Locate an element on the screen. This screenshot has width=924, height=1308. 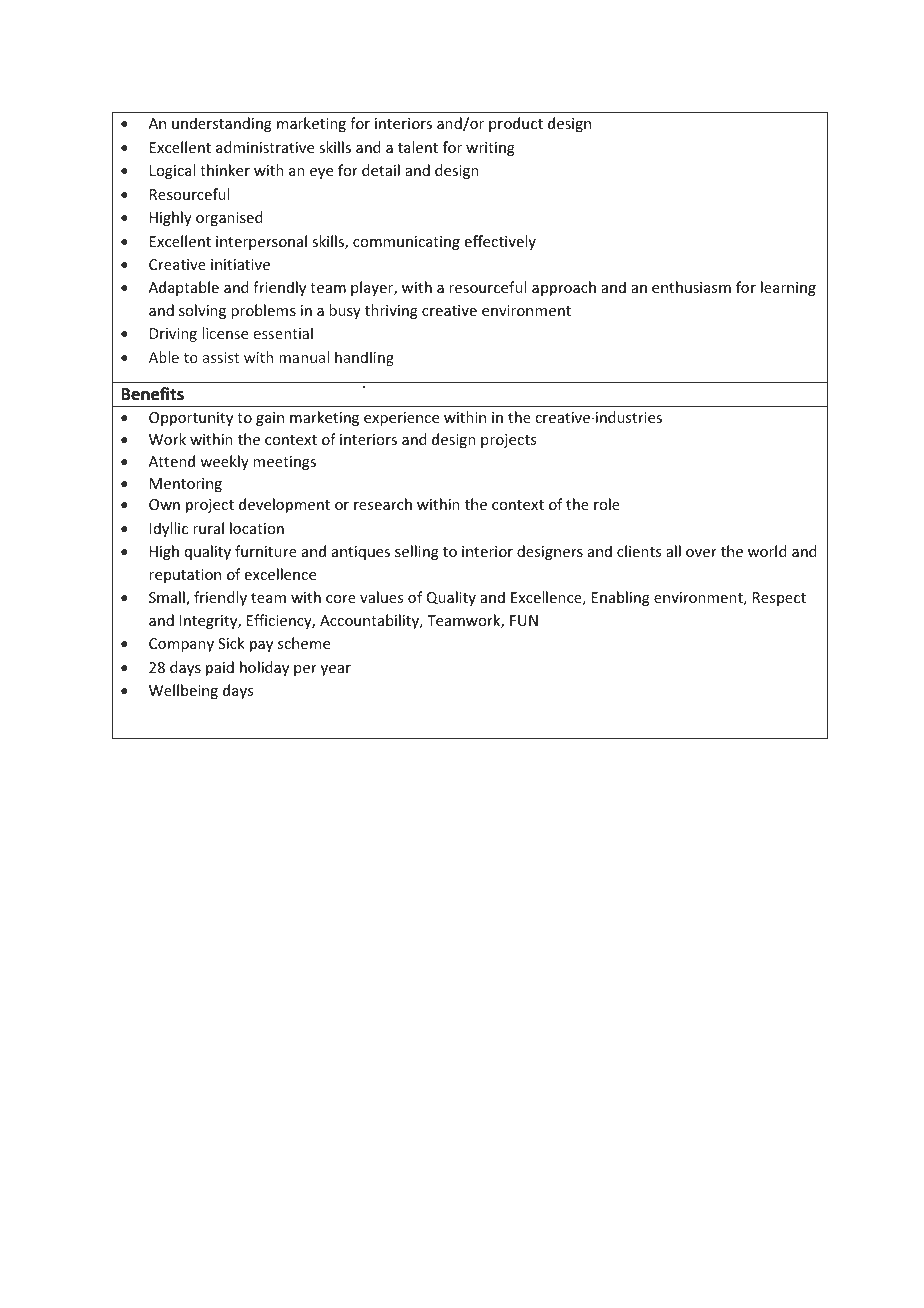
administrative is located at coordinates (265, 147).
